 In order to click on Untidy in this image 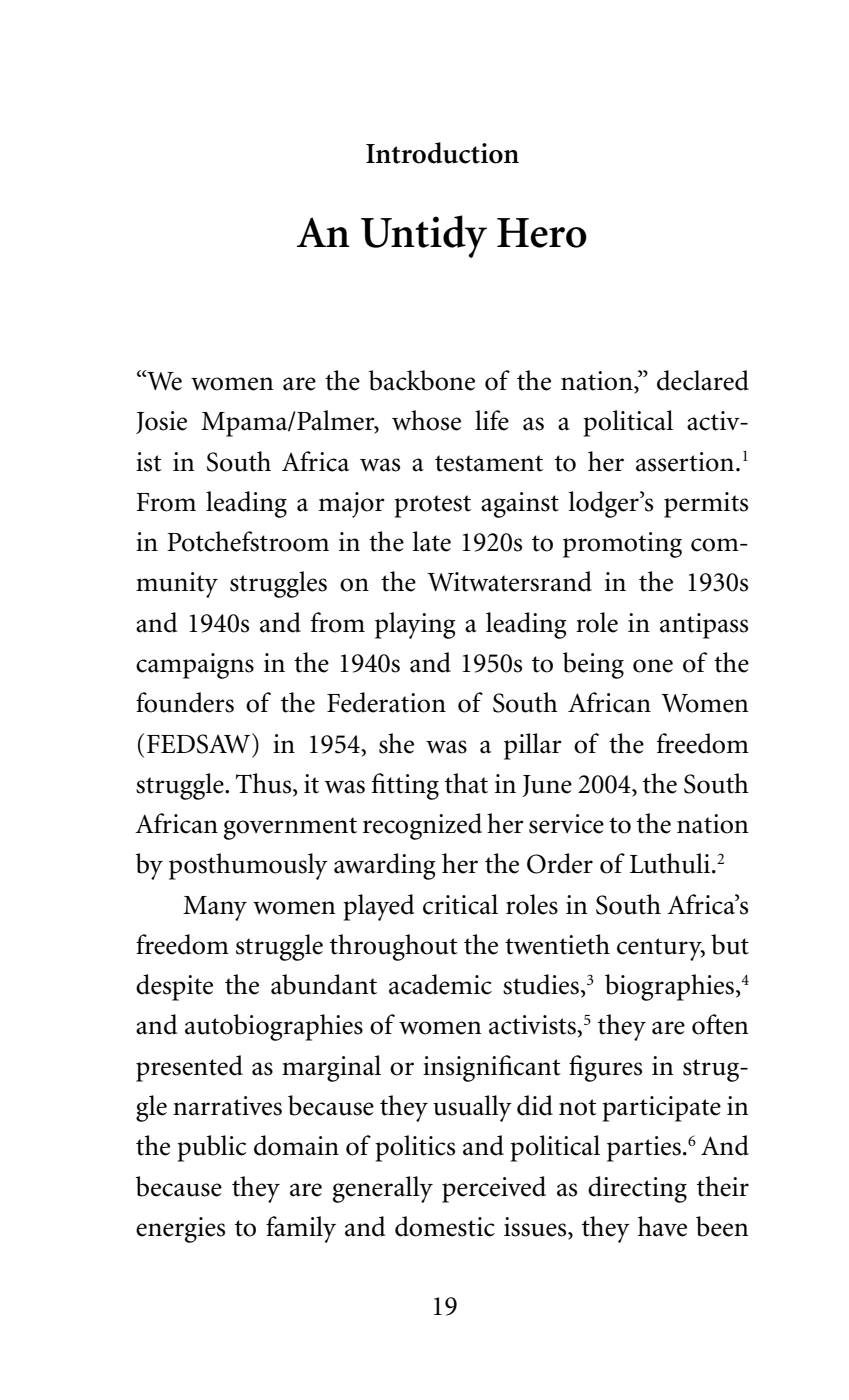, I will do `click(424, 236)`.
